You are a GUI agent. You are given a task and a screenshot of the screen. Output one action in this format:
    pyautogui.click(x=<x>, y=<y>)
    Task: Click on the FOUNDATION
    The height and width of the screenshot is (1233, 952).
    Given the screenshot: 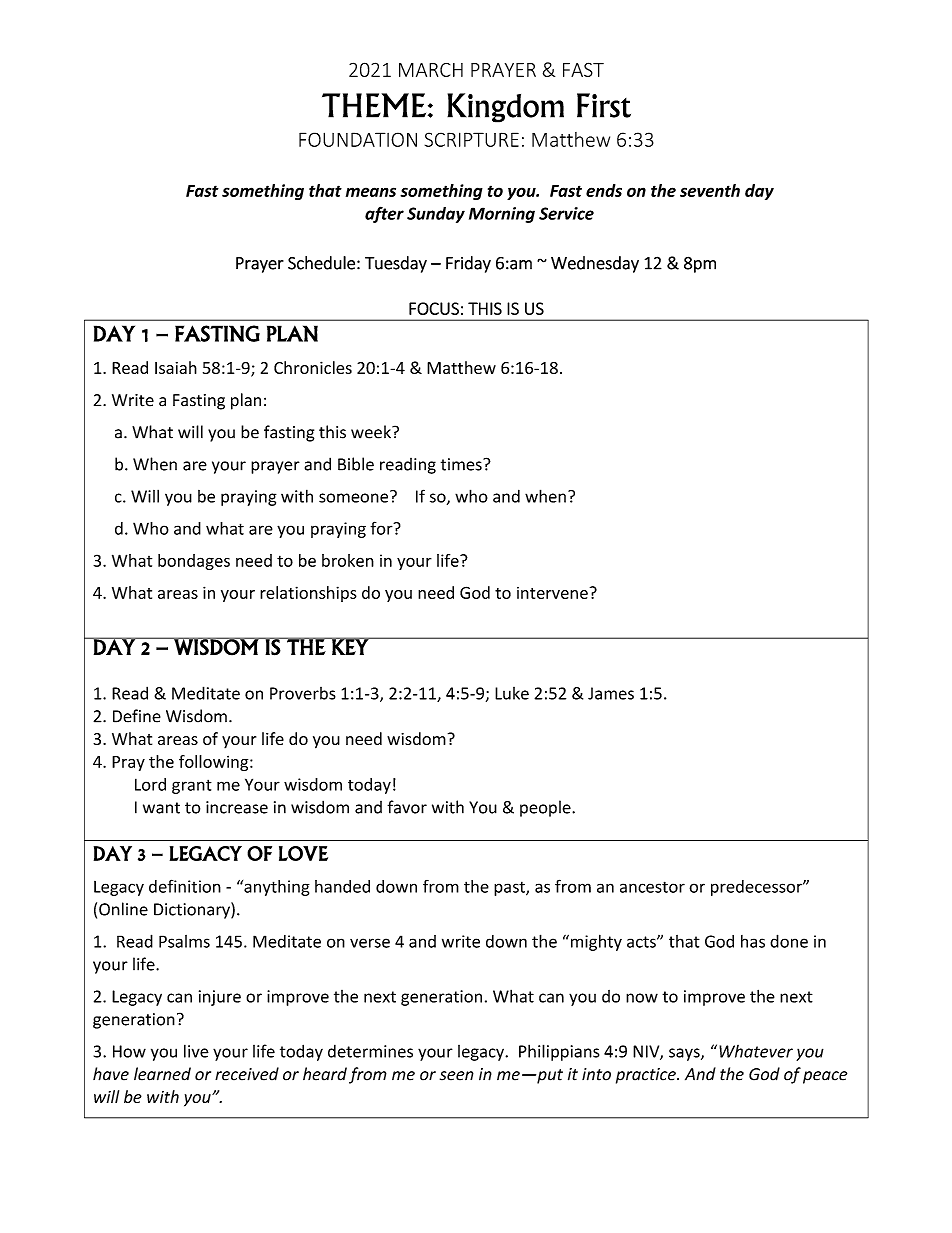 What is the action you would take?
    pyautogui.click(x=358, y=139)
